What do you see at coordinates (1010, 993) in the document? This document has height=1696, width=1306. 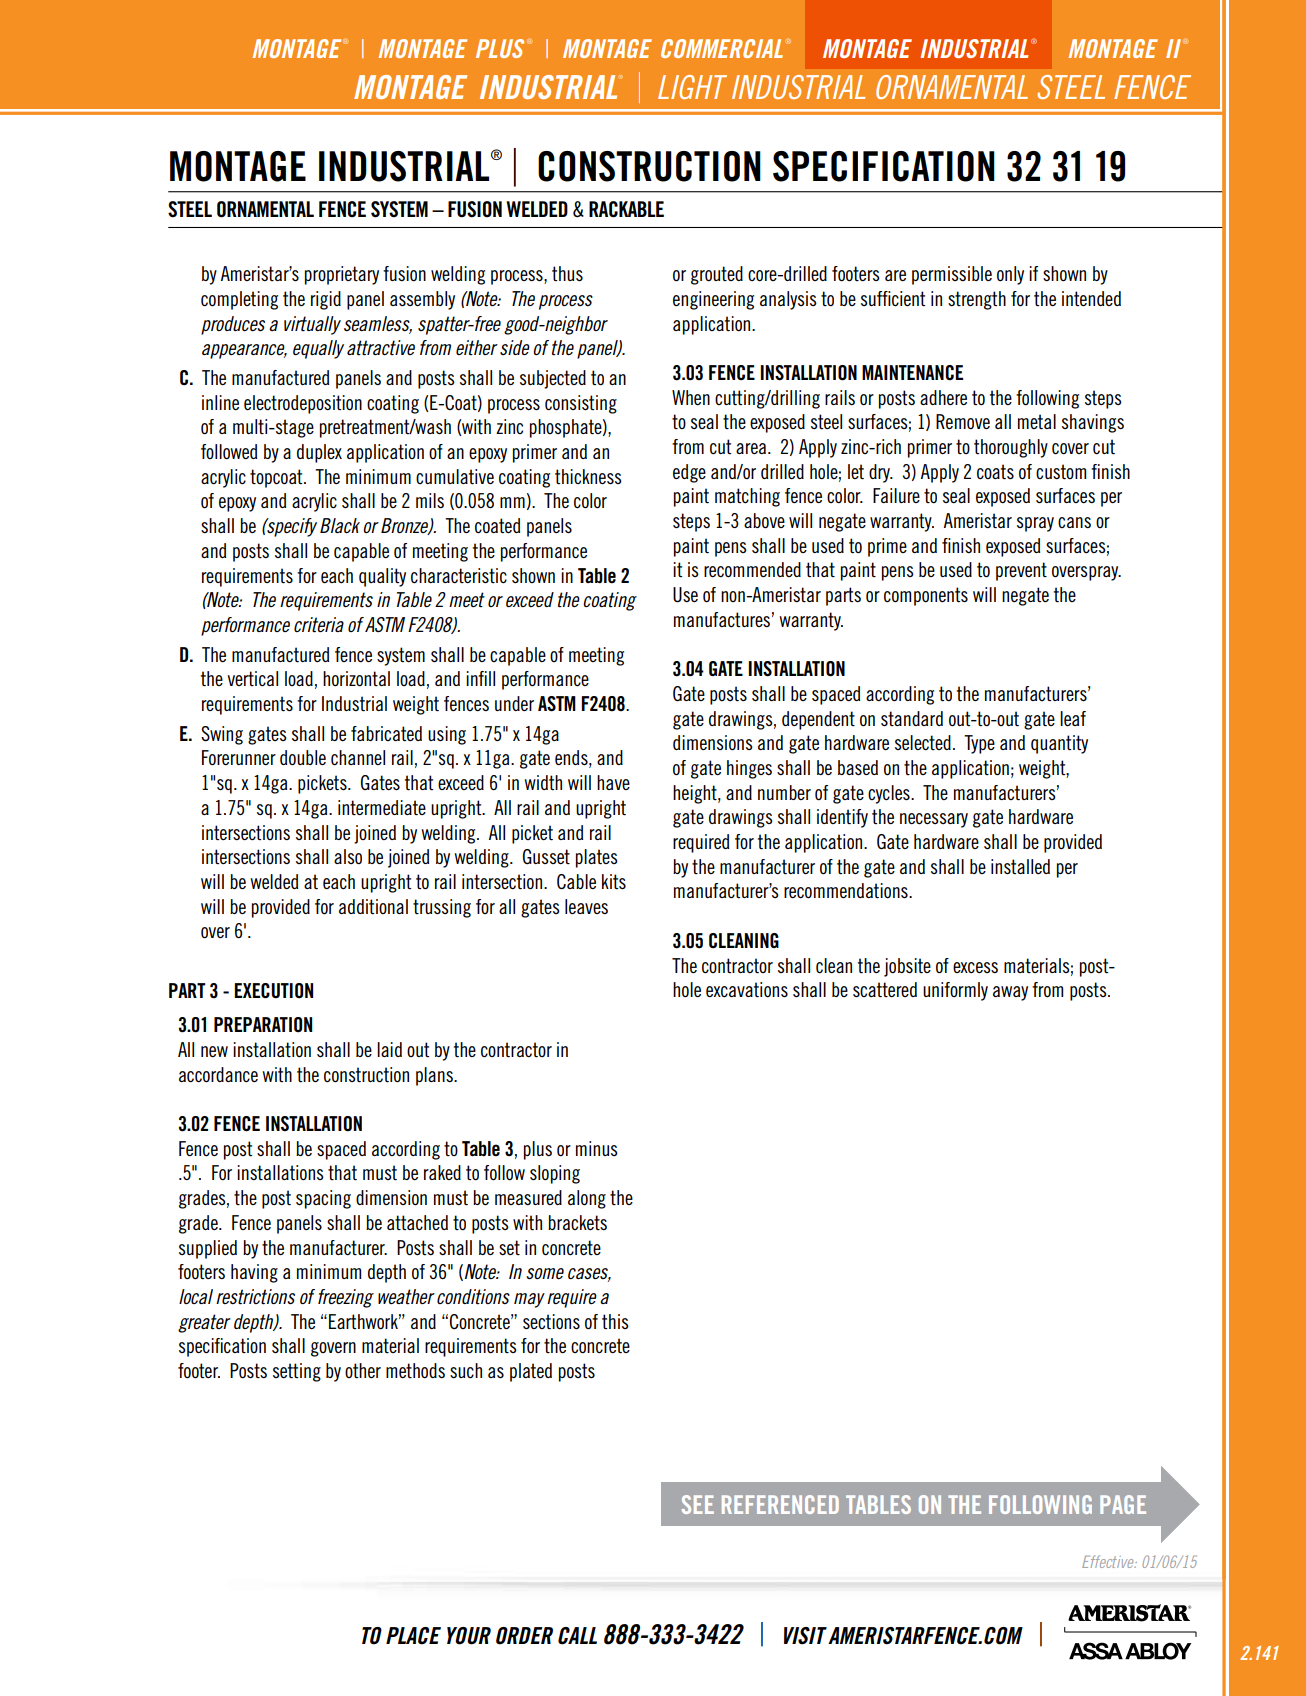 I see `away` at bounding box center [1010, 993].
